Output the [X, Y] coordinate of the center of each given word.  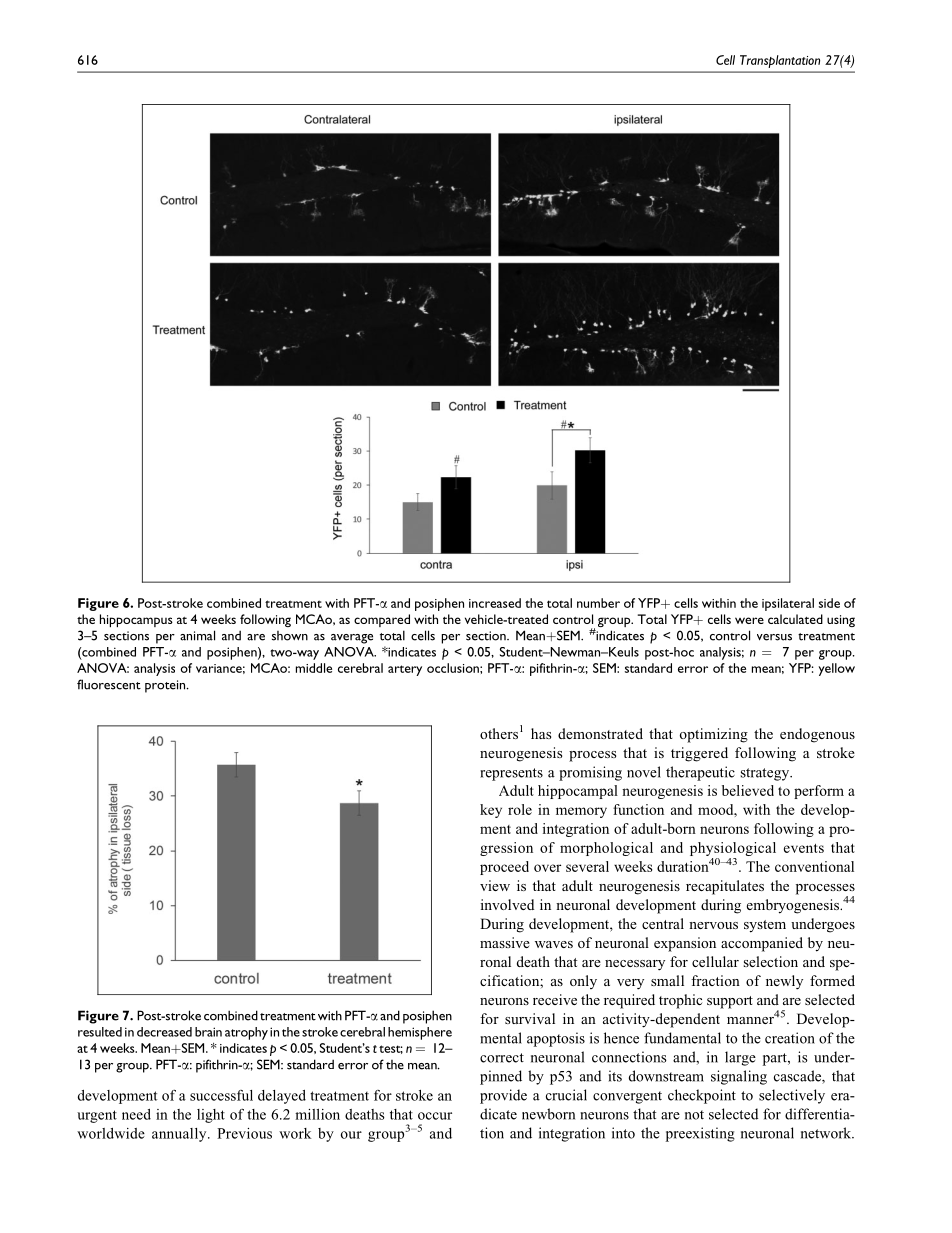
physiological [733, 850]
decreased [164, 1032]
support [730, 1002]
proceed [504, 868]
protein [166, 686]
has [541, 733]
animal [197, 635]
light [211, 1116]
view [495, 885]
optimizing [714, 735]
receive [555, 999]
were [749, 620]
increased [495, 603]
